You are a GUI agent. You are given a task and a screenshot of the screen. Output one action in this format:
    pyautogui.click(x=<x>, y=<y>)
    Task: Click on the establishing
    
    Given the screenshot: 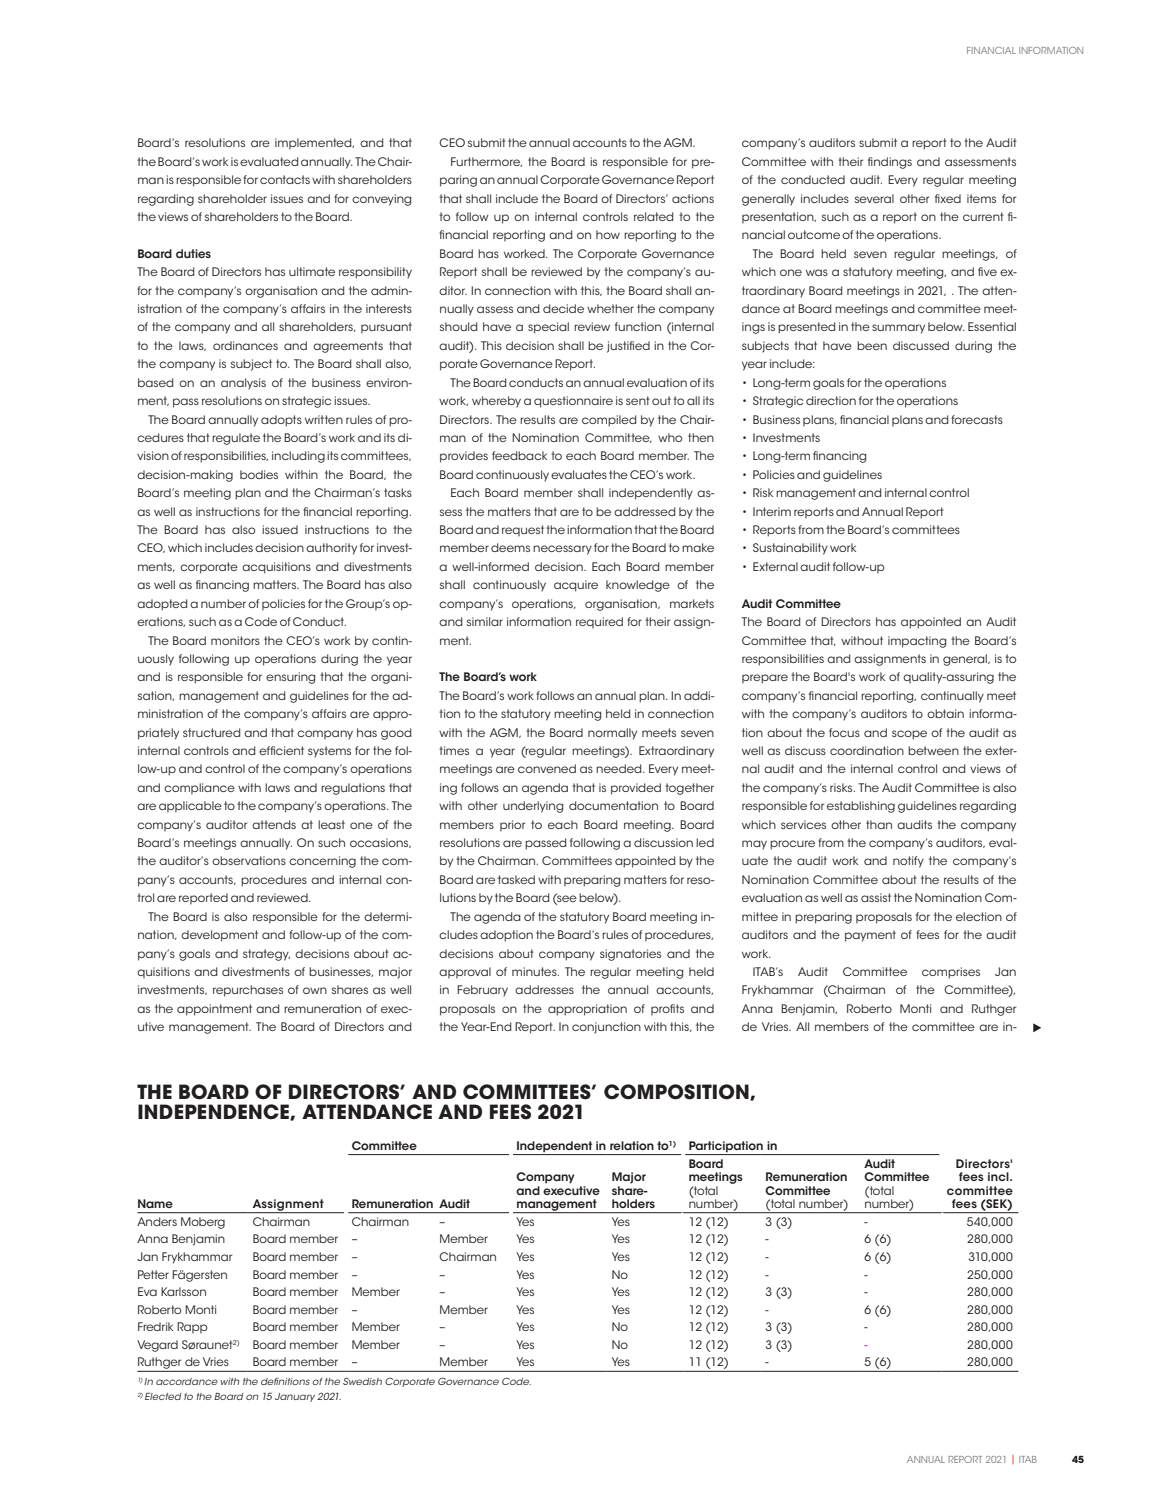 What is the action you would take?
    pyautogui.click(x=861, y=807)
